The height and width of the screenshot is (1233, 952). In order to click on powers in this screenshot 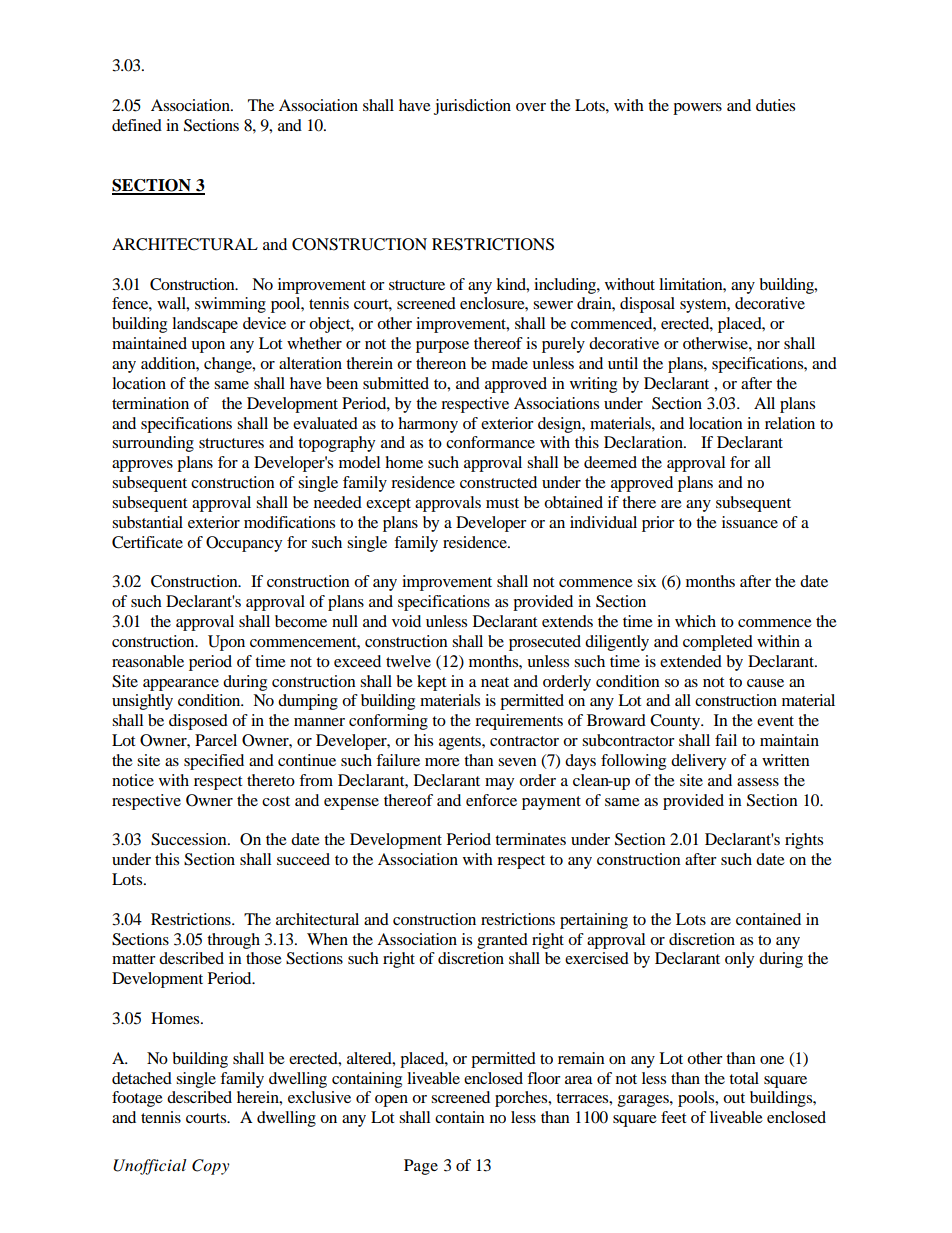, I will do `click(697, 109)`.
